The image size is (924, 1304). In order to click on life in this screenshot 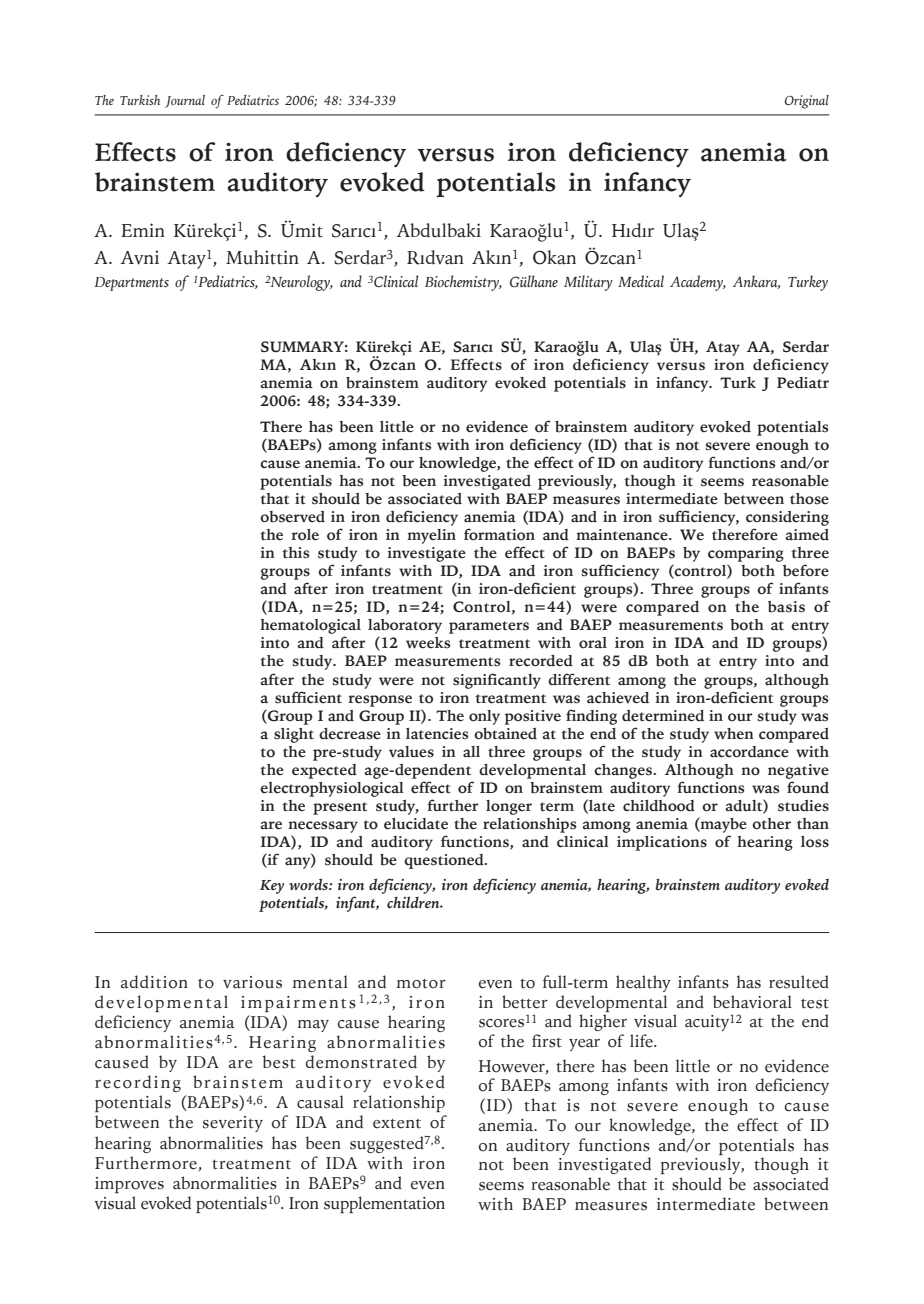, I will do `click(642, 1041)`.
